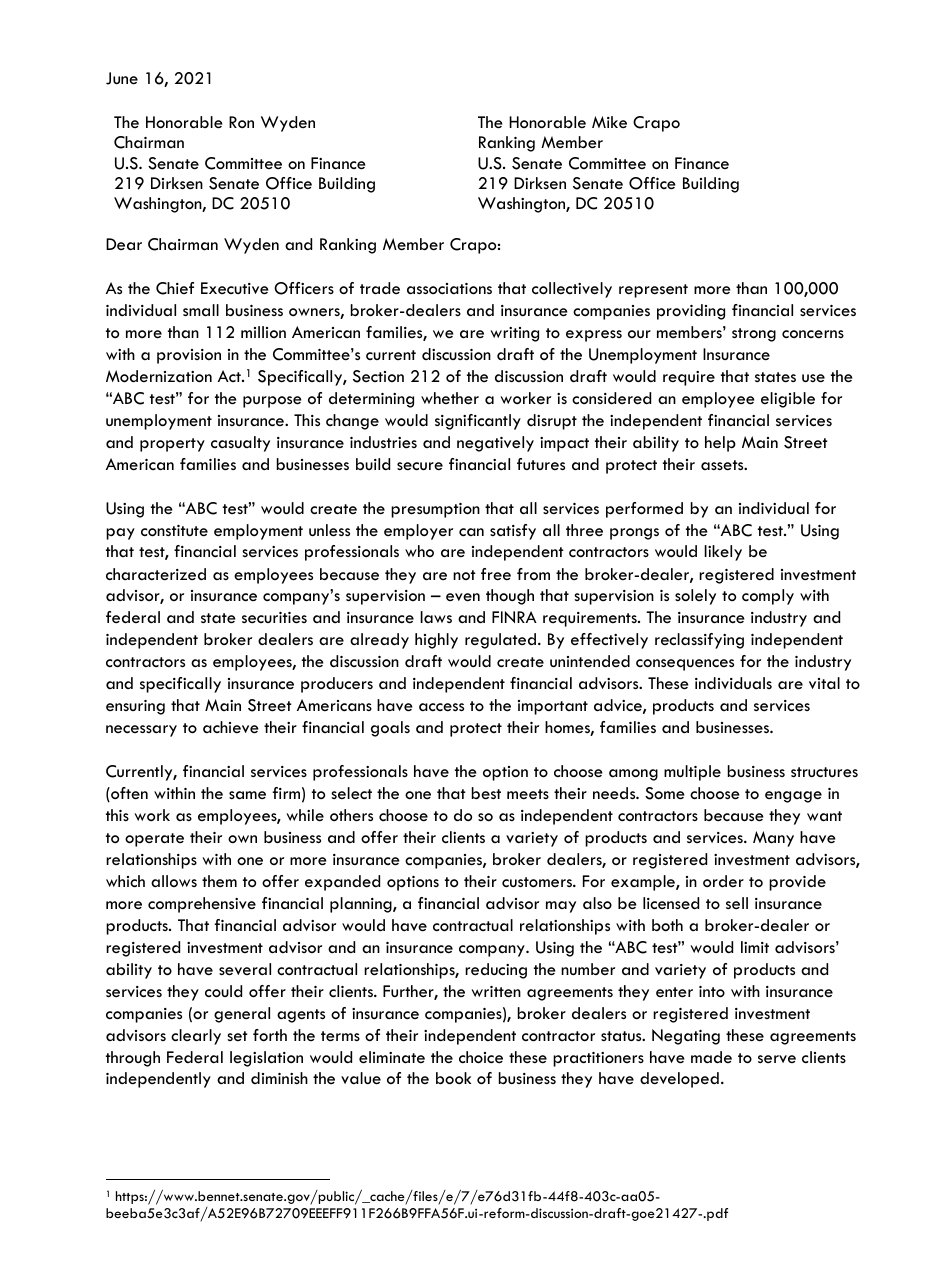  What do you see at coordinates (435, 510) in the document?
I see `presumption` at bounding box center [435, 510].
